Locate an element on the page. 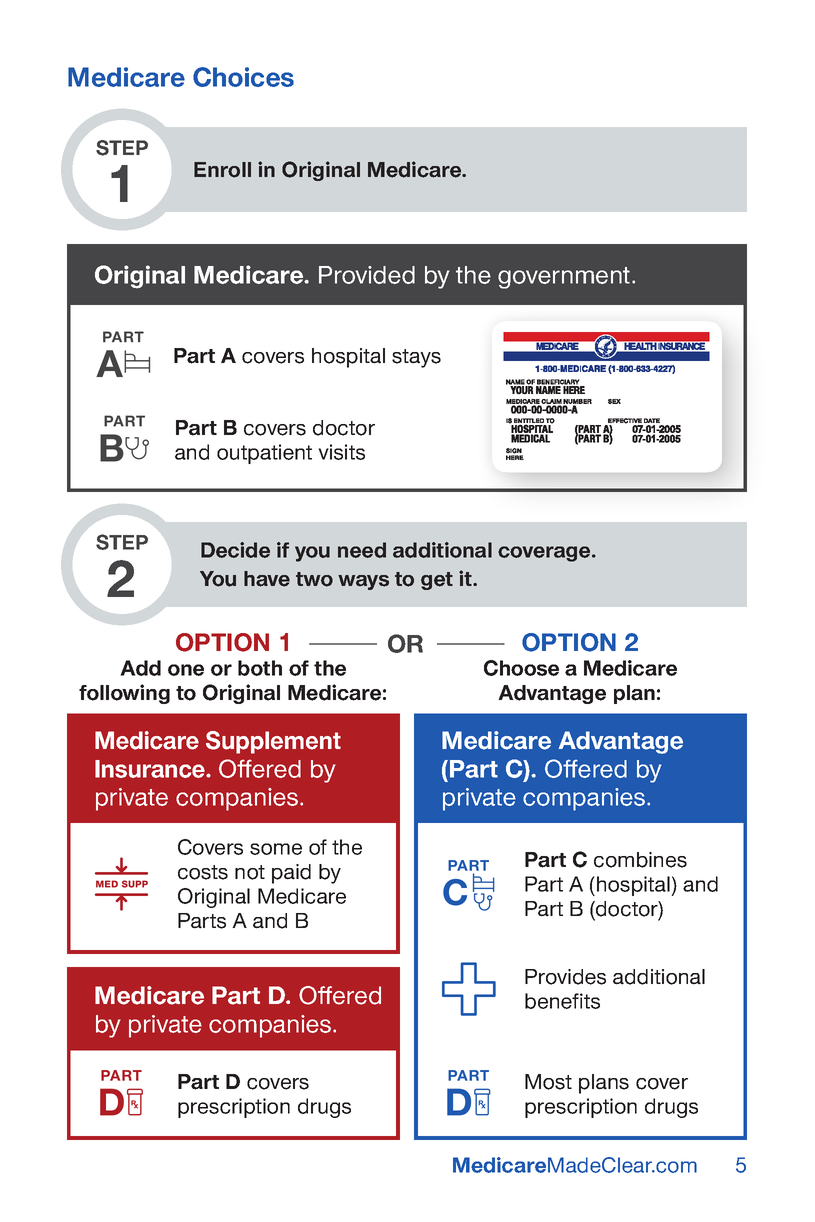 This document has width=815, height=1222. ways is located at coordinates (363, 582).
